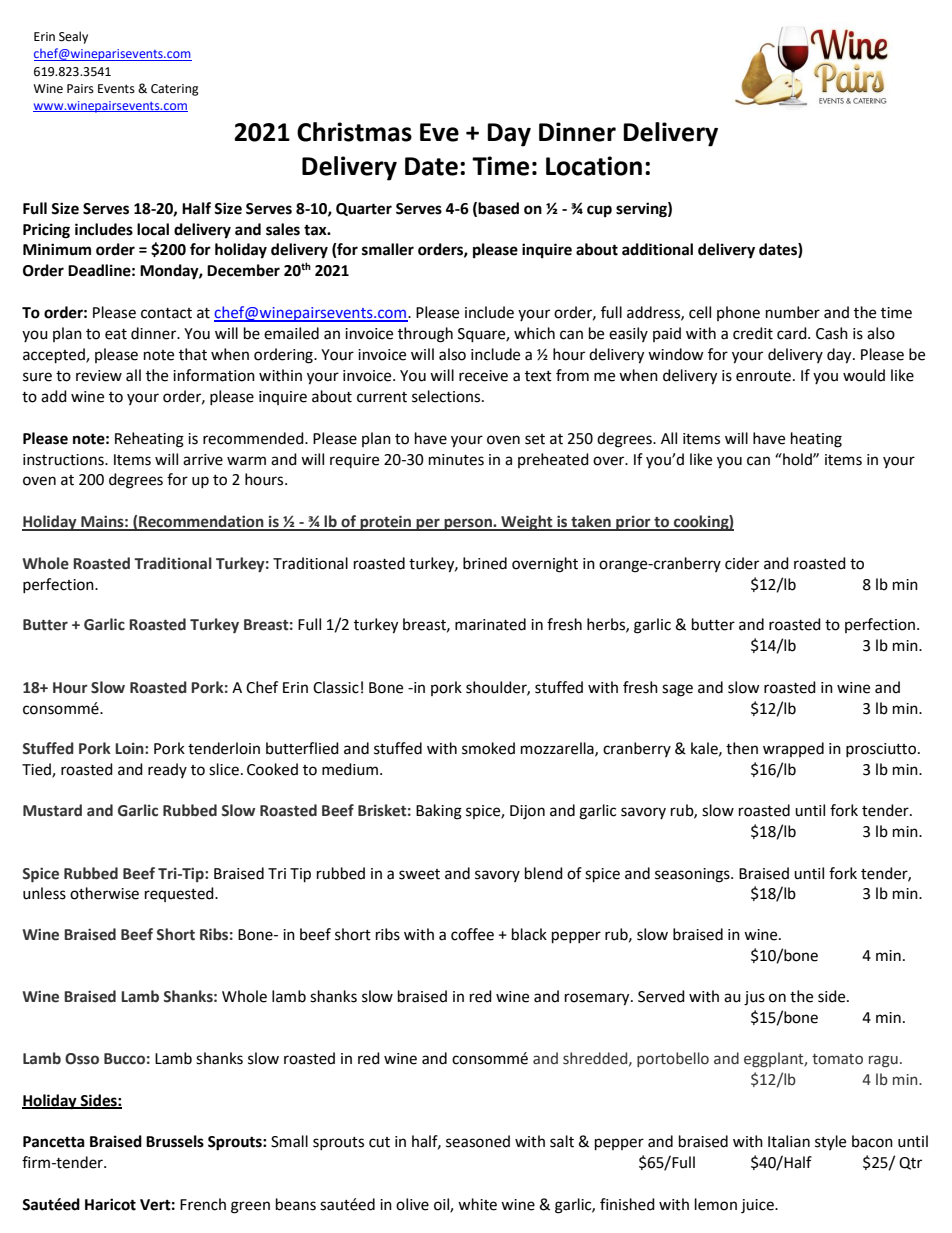  Describe the element at coordinates (477, 1204) in the page. I see `white` at that location.
